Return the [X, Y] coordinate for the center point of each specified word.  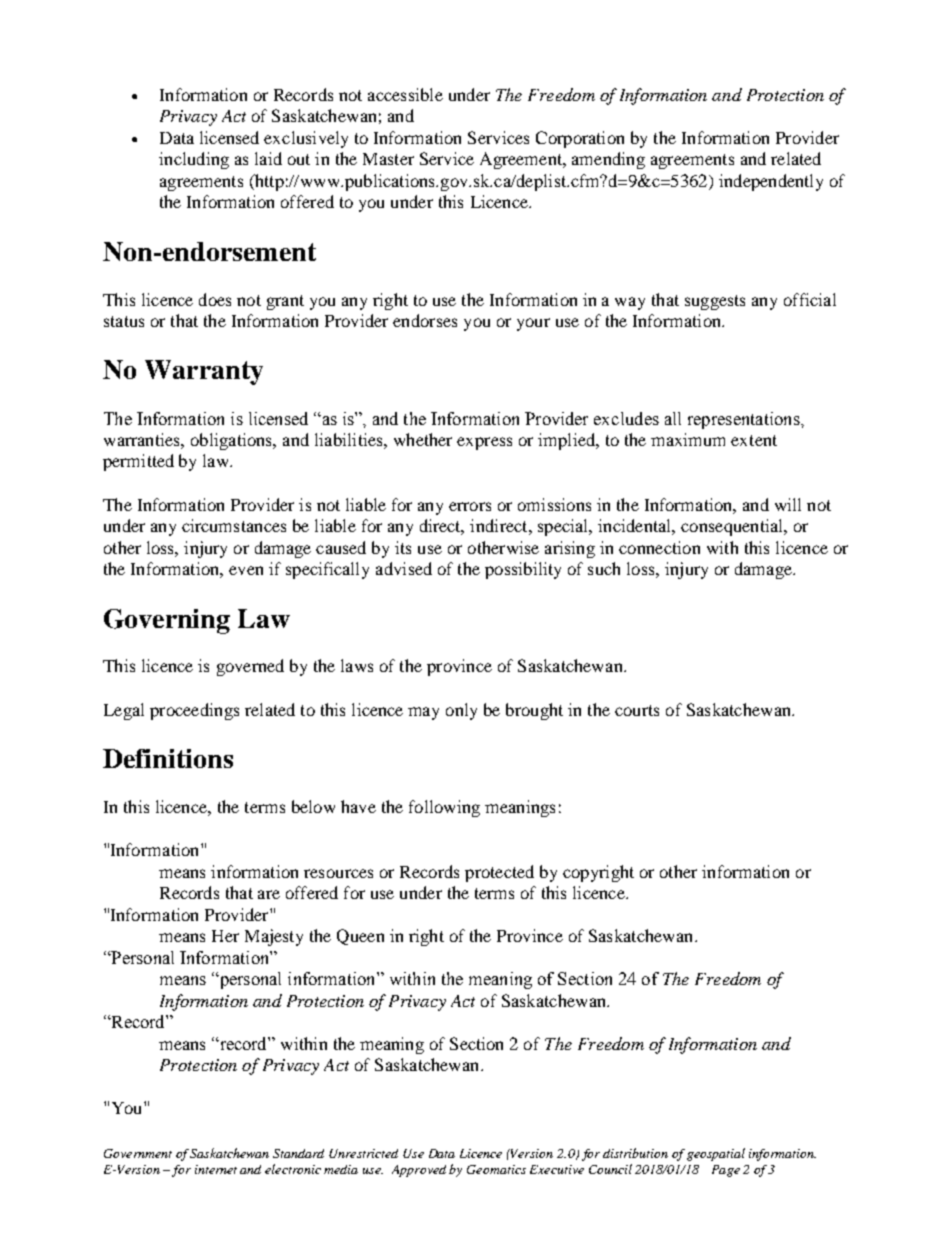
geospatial [716, 1154]
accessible [405, 94]
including [194, 160]
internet [216, 1169]
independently [771, 182]
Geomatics [496, 1169]
